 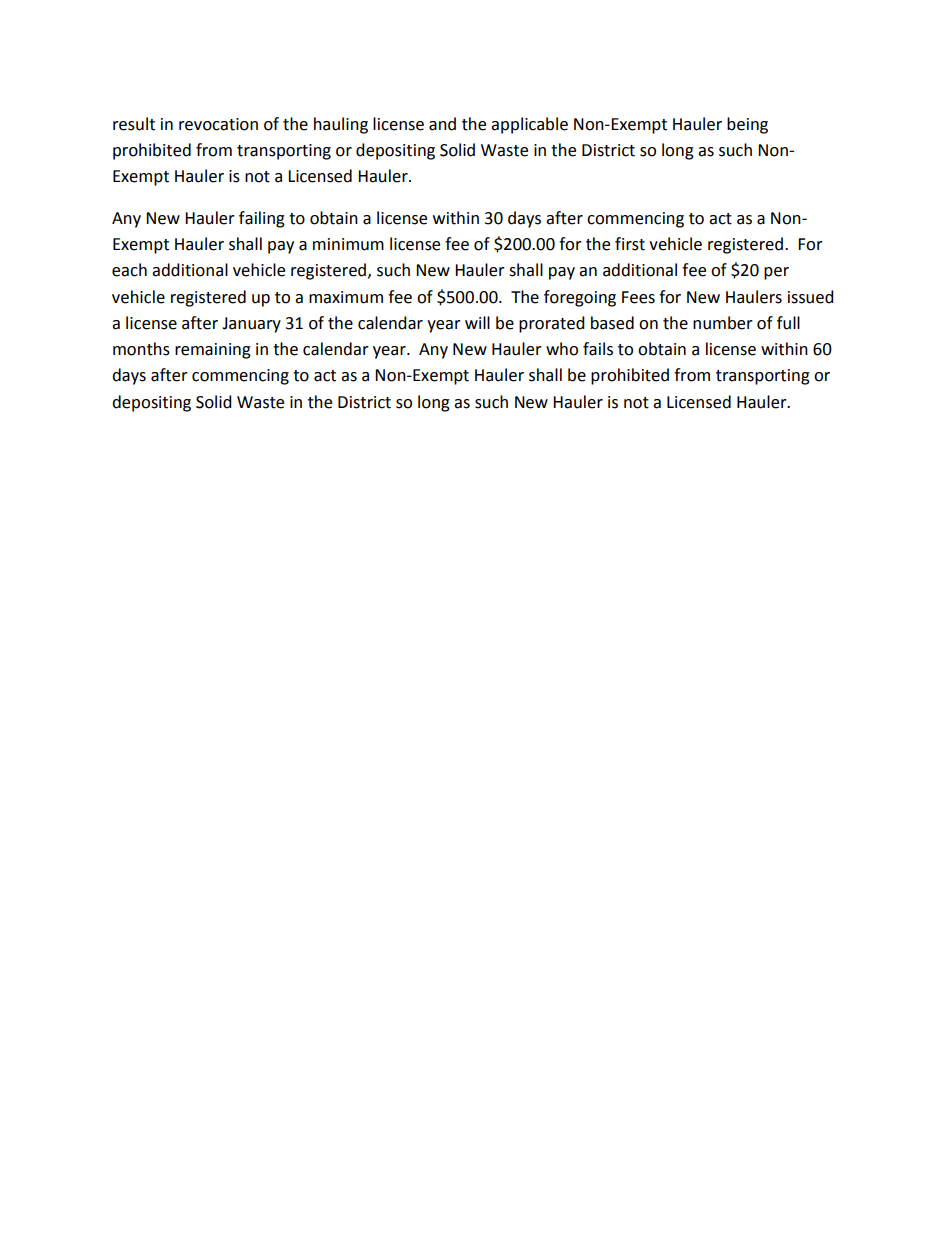 I want to click on and, so click(x=442, y=124).
